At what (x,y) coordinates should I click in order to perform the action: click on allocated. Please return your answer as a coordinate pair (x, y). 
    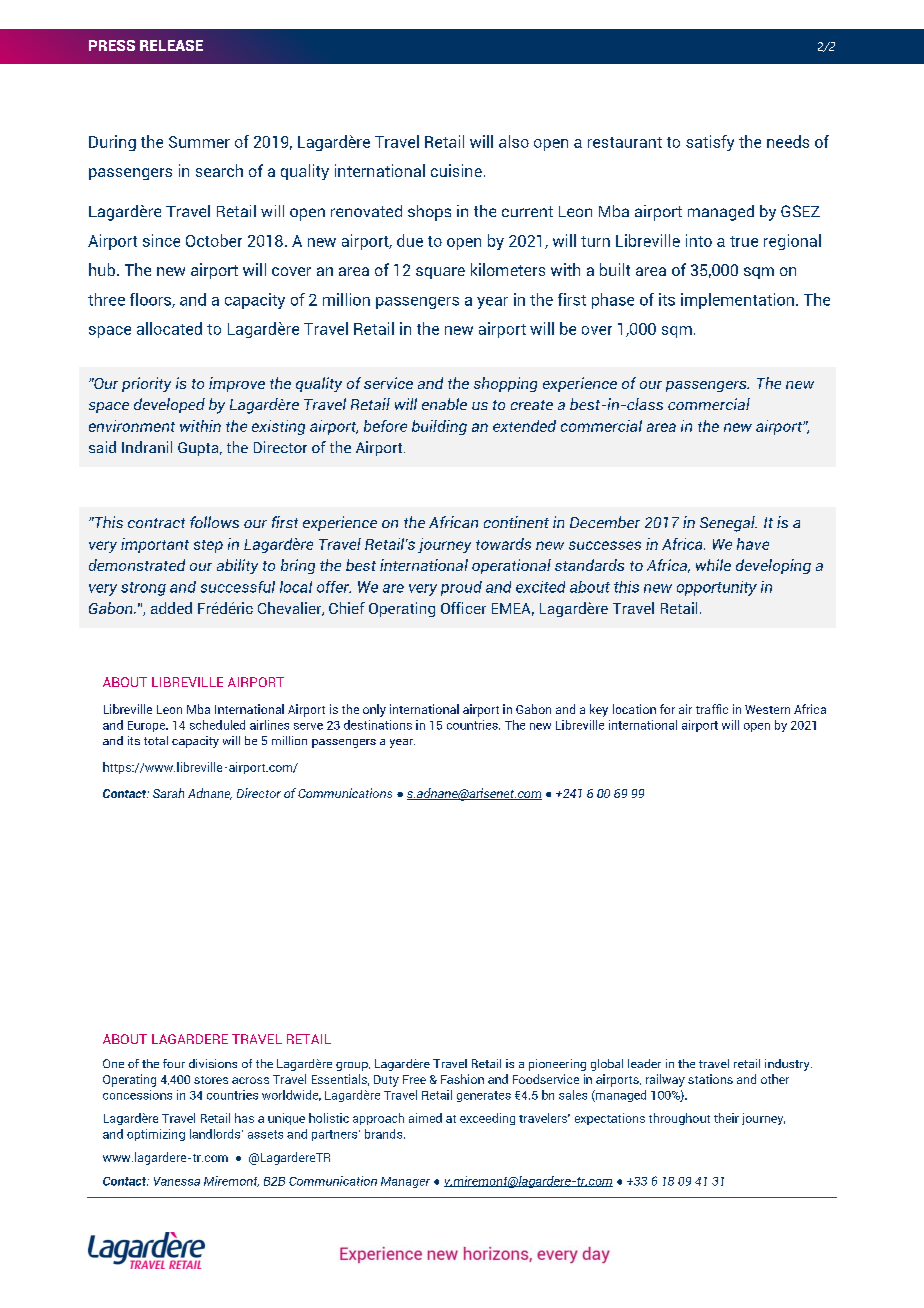
    Looking at the image, I should click on (169, 328).
